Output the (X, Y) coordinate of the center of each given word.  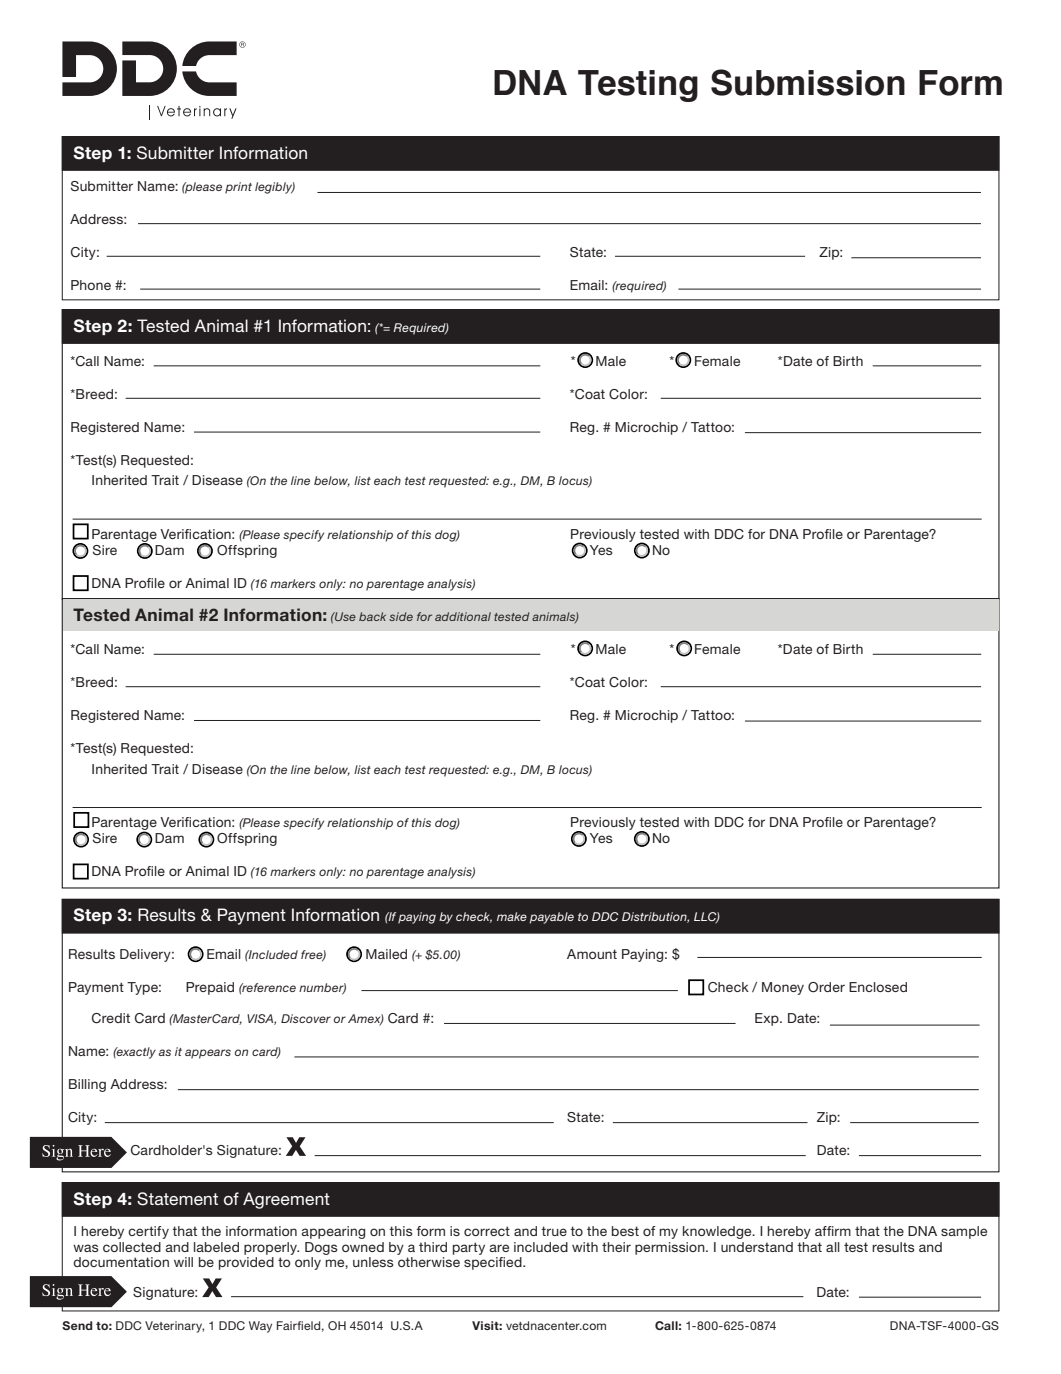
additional (463, 616)
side (401, 616)
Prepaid (210, 988)
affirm (833, 1231)
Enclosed (878, 987)
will (183, 1262)
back (372, 616)
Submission (808, 82)
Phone (91, 285)
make (512, 916)
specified (494, 1263)
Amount (592, 954)
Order (826, 987)
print (238, 188)
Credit (111, 1018)
